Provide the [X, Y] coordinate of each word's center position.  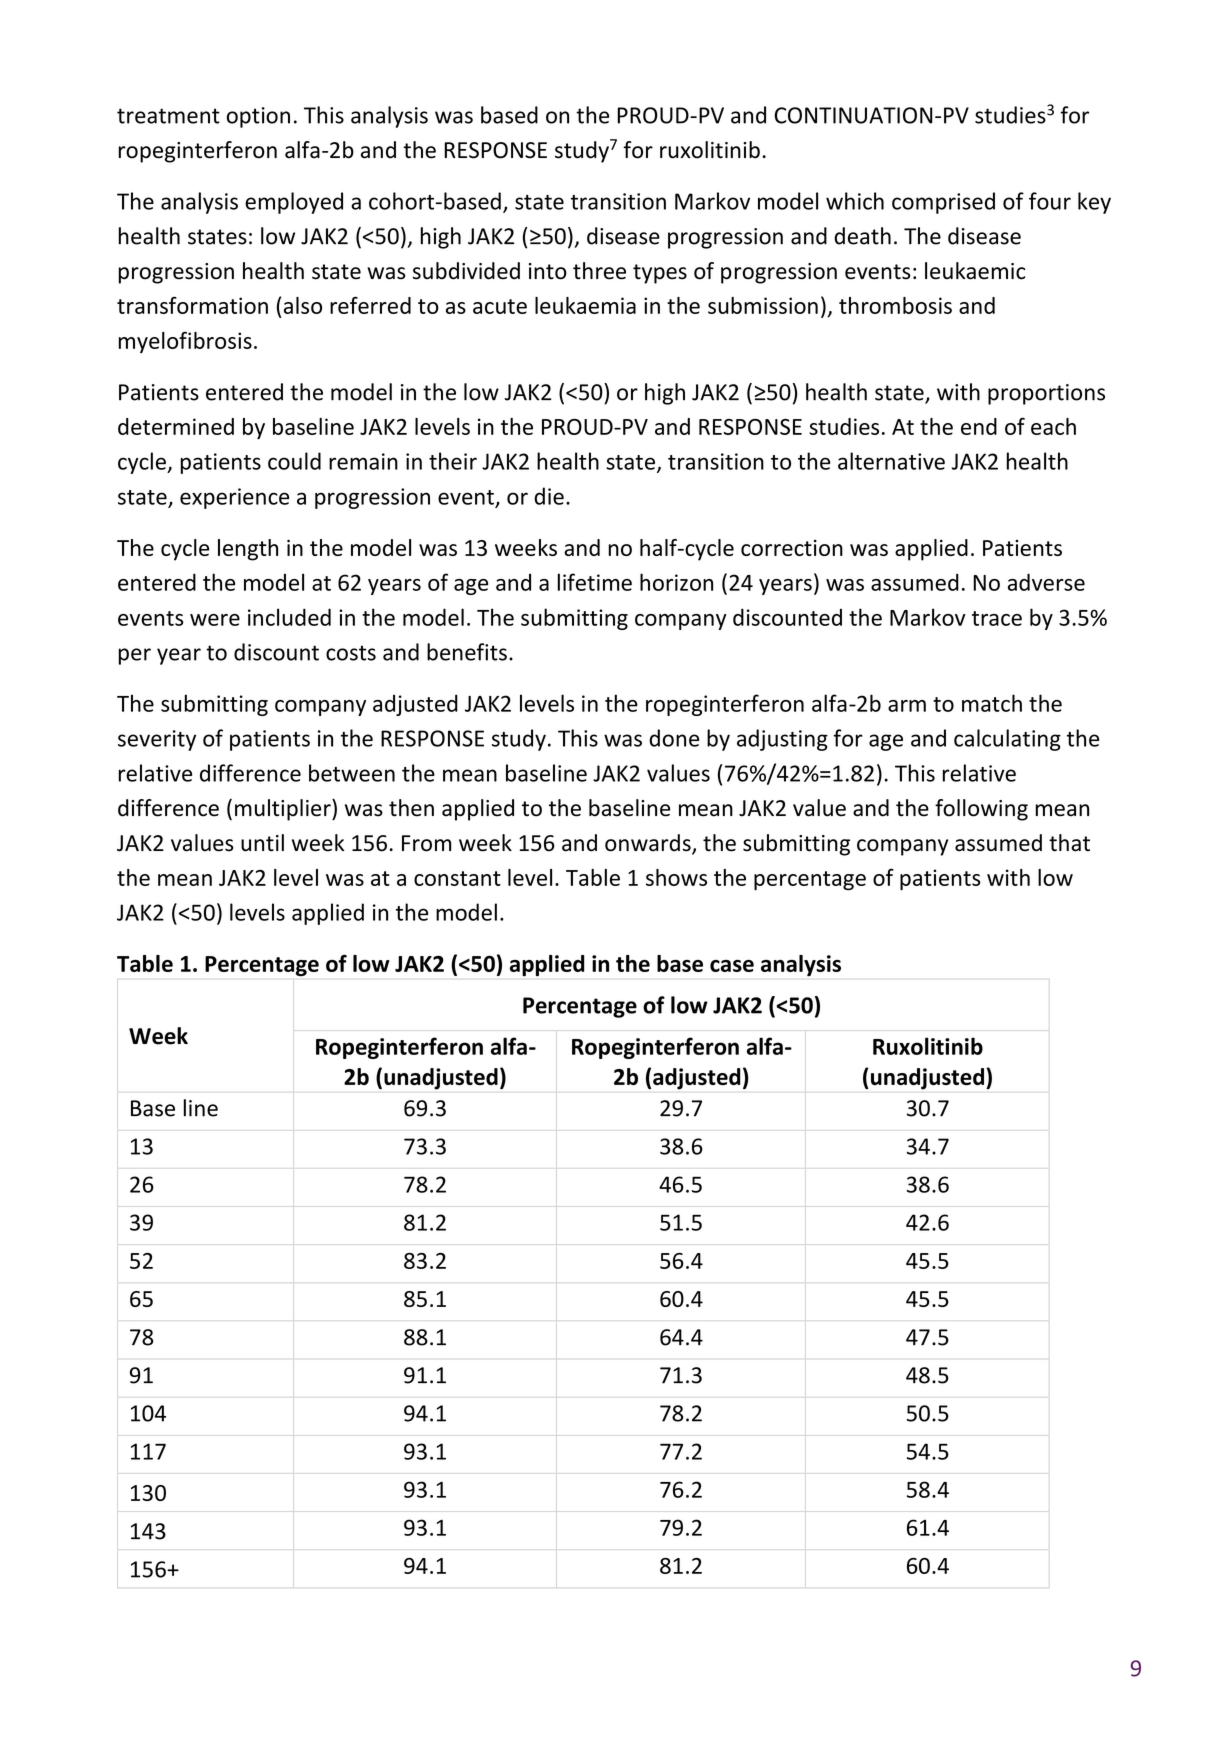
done [674, 738]
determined [176, 426]
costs [351, 653]
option [258, 117]
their [453, 461]
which [855, 201]
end [979, 426]
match [992, 703]
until [262, 843]
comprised [943, 203]
